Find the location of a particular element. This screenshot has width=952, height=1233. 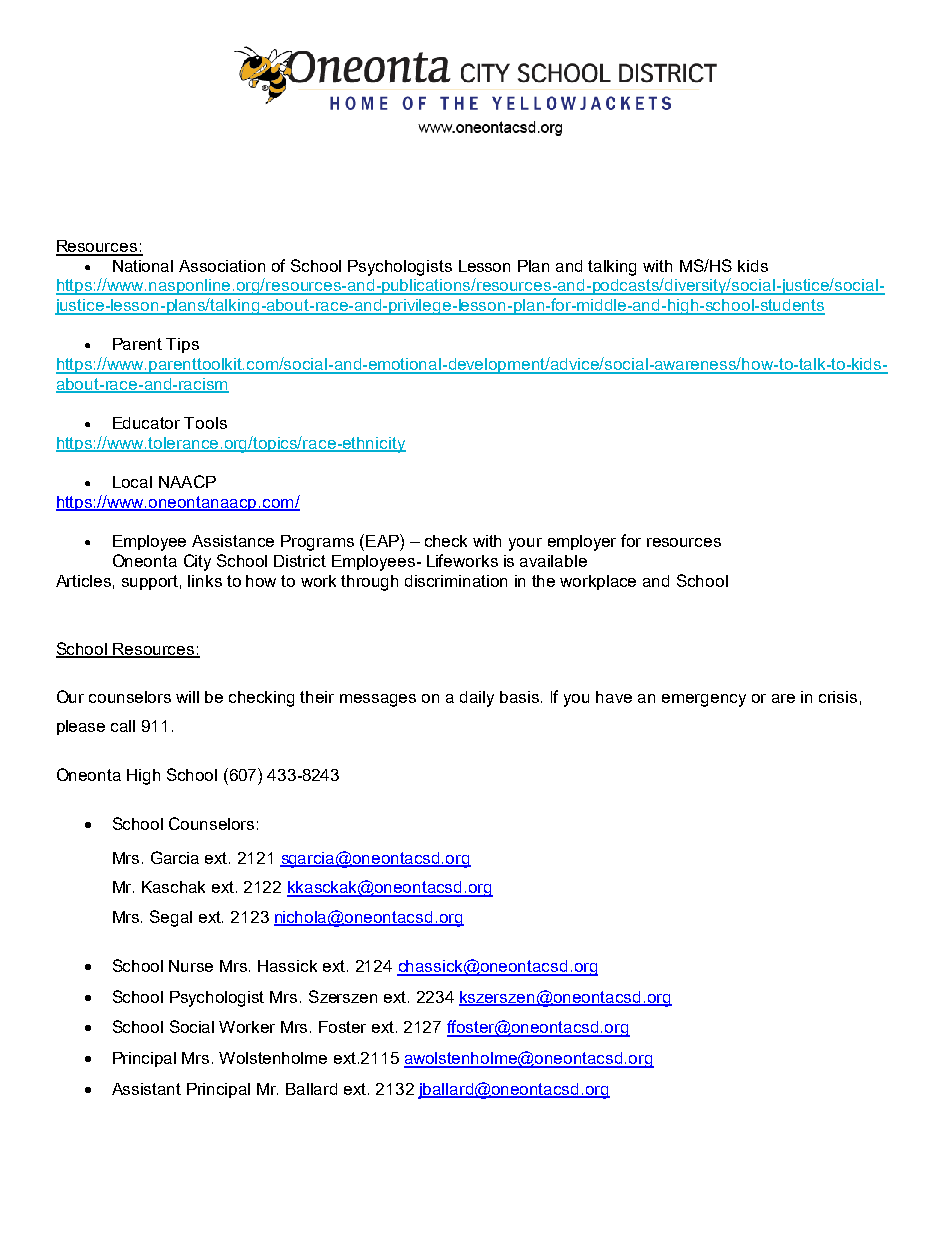

have is located at coordinates (614, 697).
